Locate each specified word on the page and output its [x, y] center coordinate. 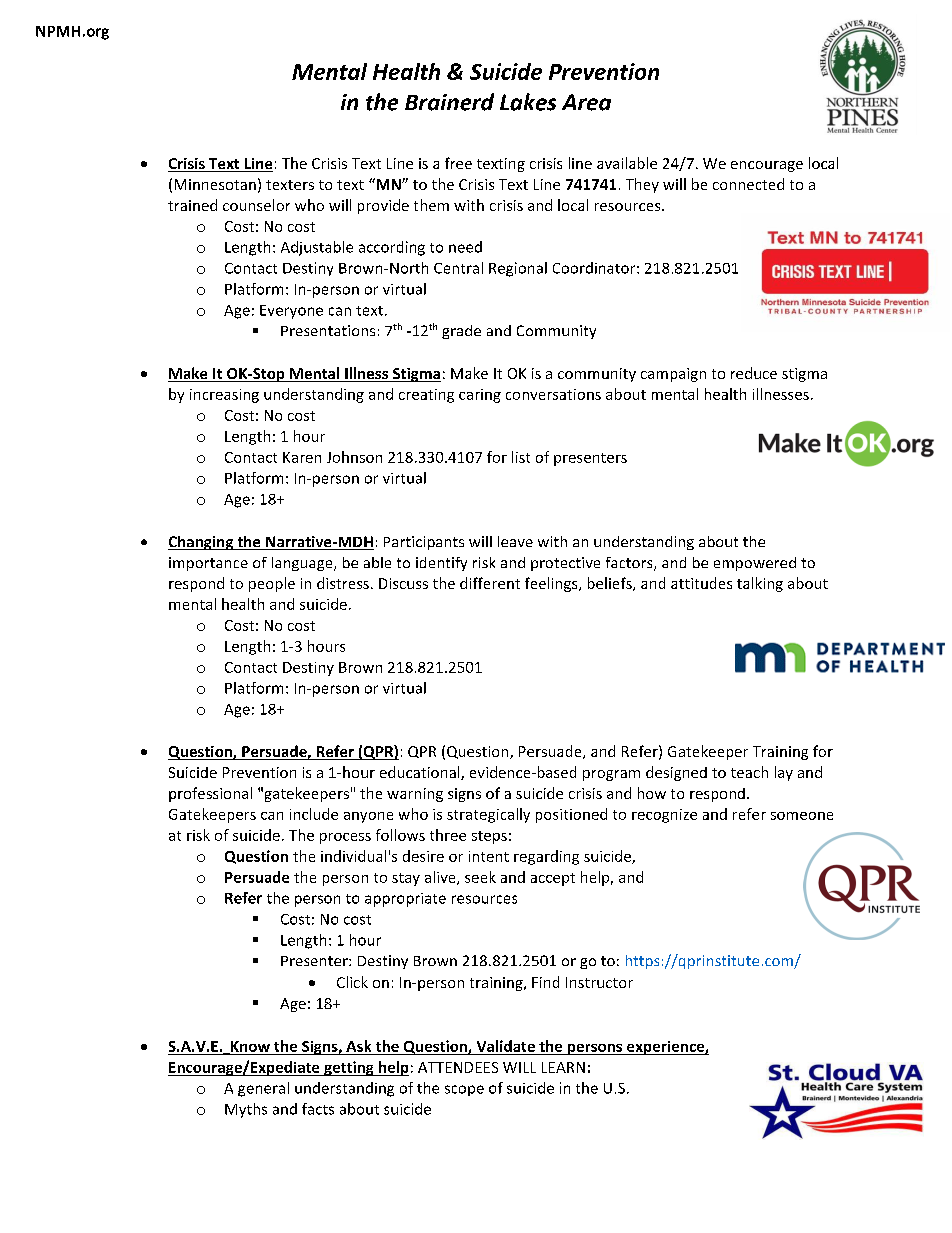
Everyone [291, 312]
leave [515, 541]
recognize [664, 816]
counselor [256, 205]
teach [749, 772]
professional [210, 794]
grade [461, 332]
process [345, 838]
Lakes [528, 102]
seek [480, 877]
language [303, 564]
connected [748, 184]
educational [421, 773]
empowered [755, 564]
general [263, 1089]
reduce [754, 373]
